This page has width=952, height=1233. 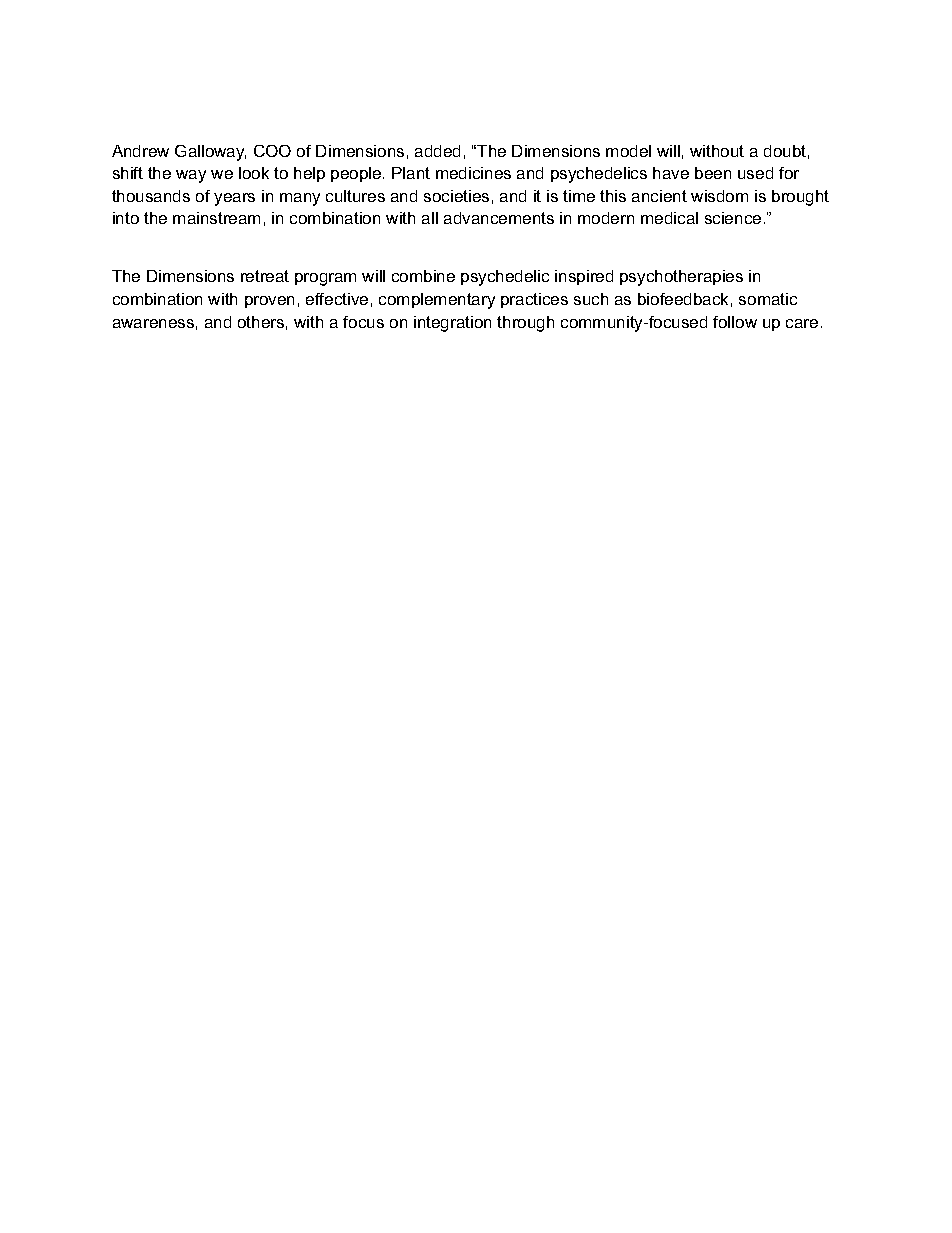 What do you see at coordinates (153, 323) in the page?
I see `awareness` at bounding box center [153, 323].
